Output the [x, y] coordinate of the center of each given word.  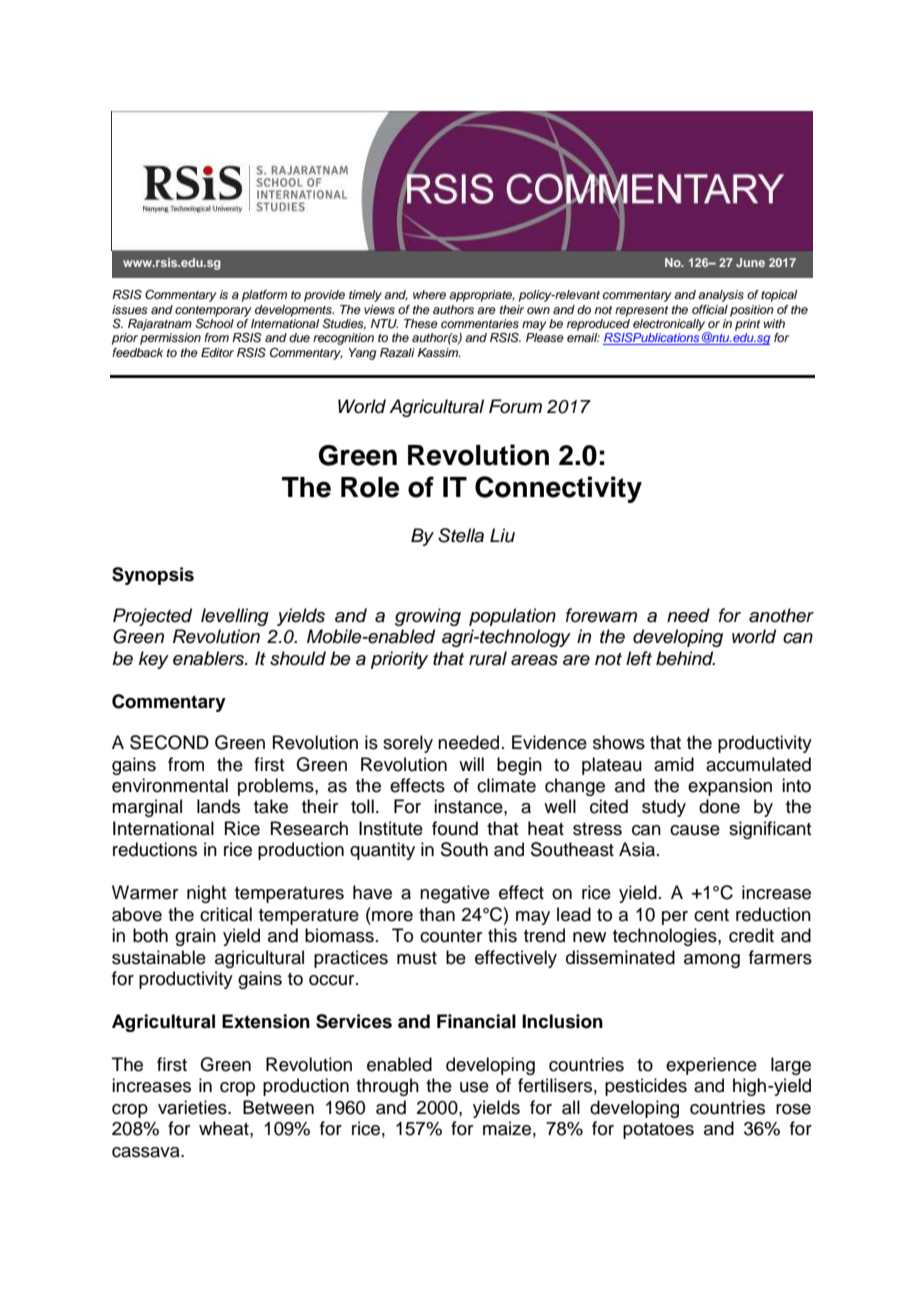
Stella [461, 535]
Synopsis [153, 576]
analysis [721, 296]
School [214, 322]
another [781, 615]
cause [695, 830]
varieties [193, 1107]
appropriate [482, 296]
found [455, 828]
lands [218, 806]
